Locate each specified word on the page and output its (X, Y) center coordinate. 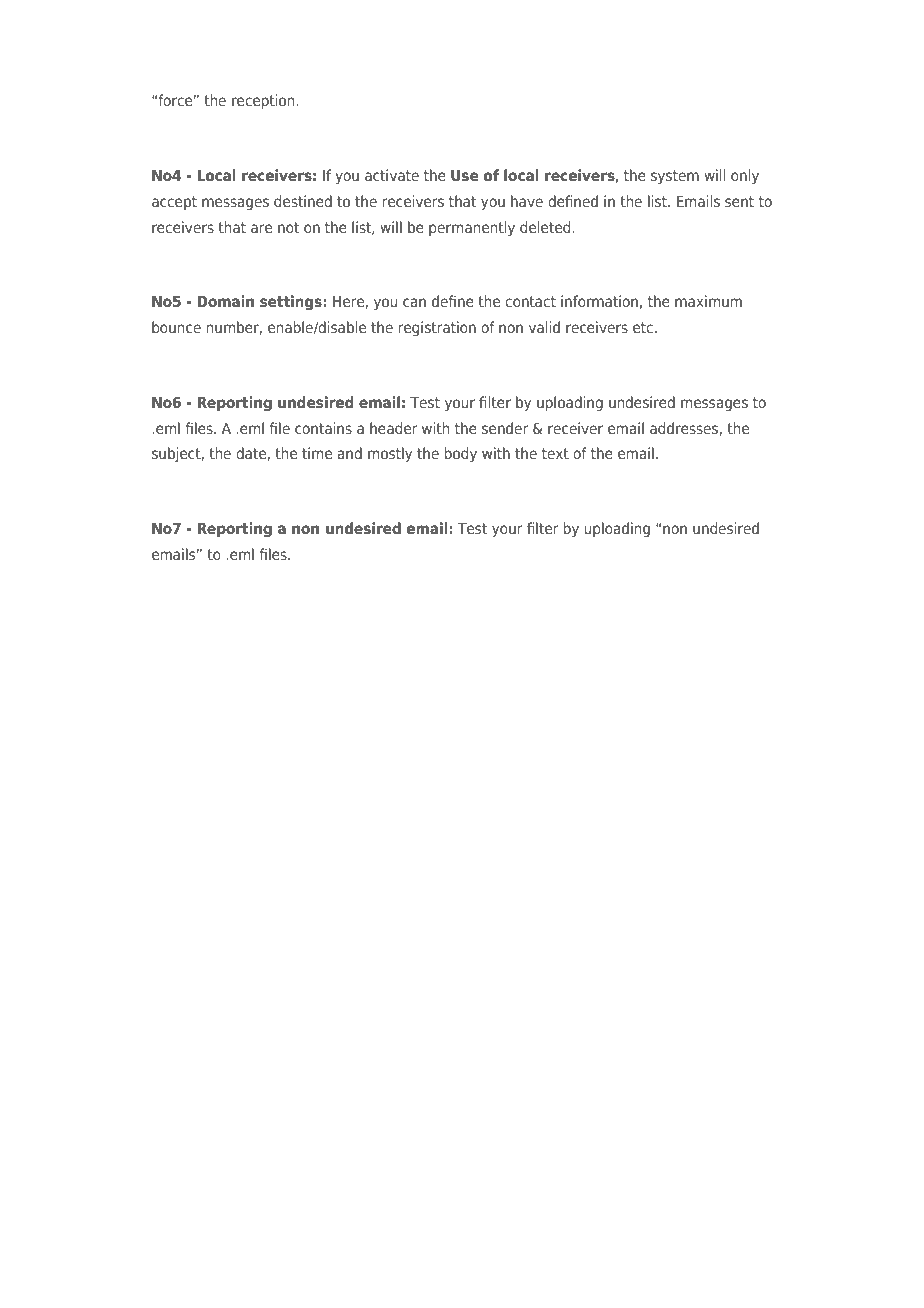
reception (264, 101)
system (675, 177)
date (251, 453)
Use (465, 175)
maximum (708, 301)
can (414, 302)
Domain (226, 301)
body (461, 454)
